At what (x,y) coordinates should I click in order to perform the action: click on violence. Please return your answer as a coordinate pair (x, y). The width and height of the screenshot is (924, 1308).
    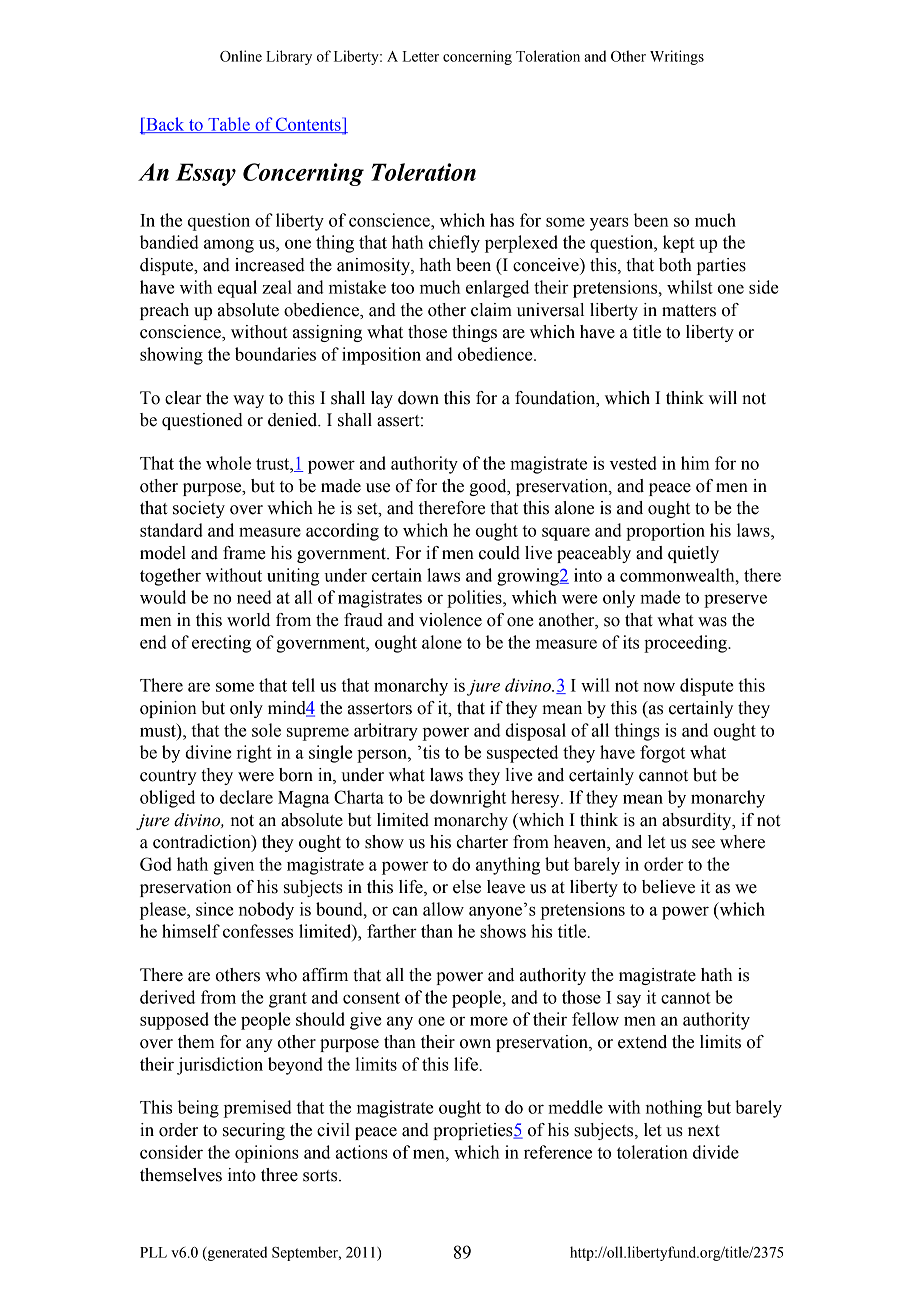
    Looking at the image, I should click on (450, 620).
